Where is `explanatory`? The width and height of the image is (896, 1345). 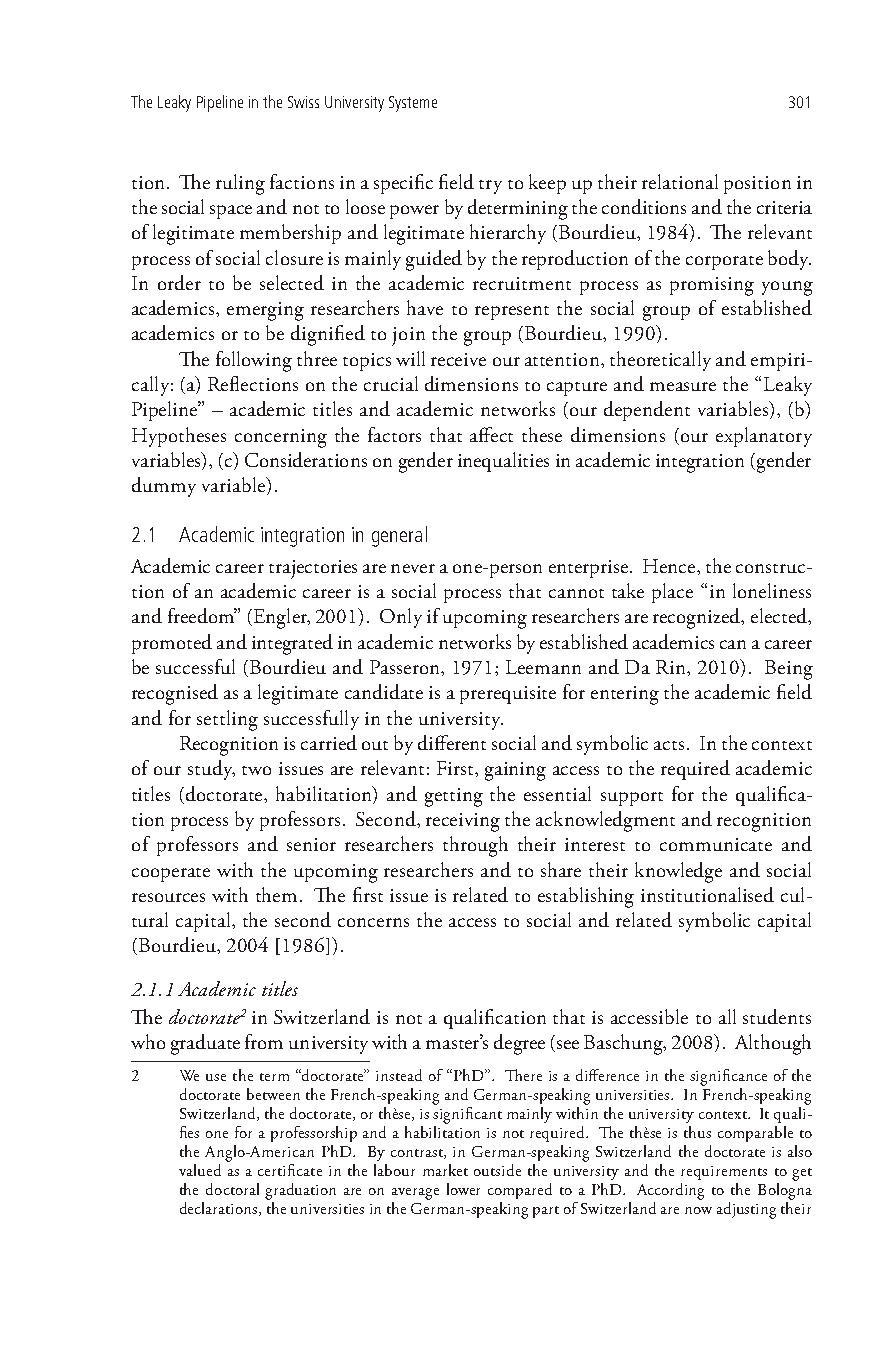
explanatory is located at coordinates (764, 437).
